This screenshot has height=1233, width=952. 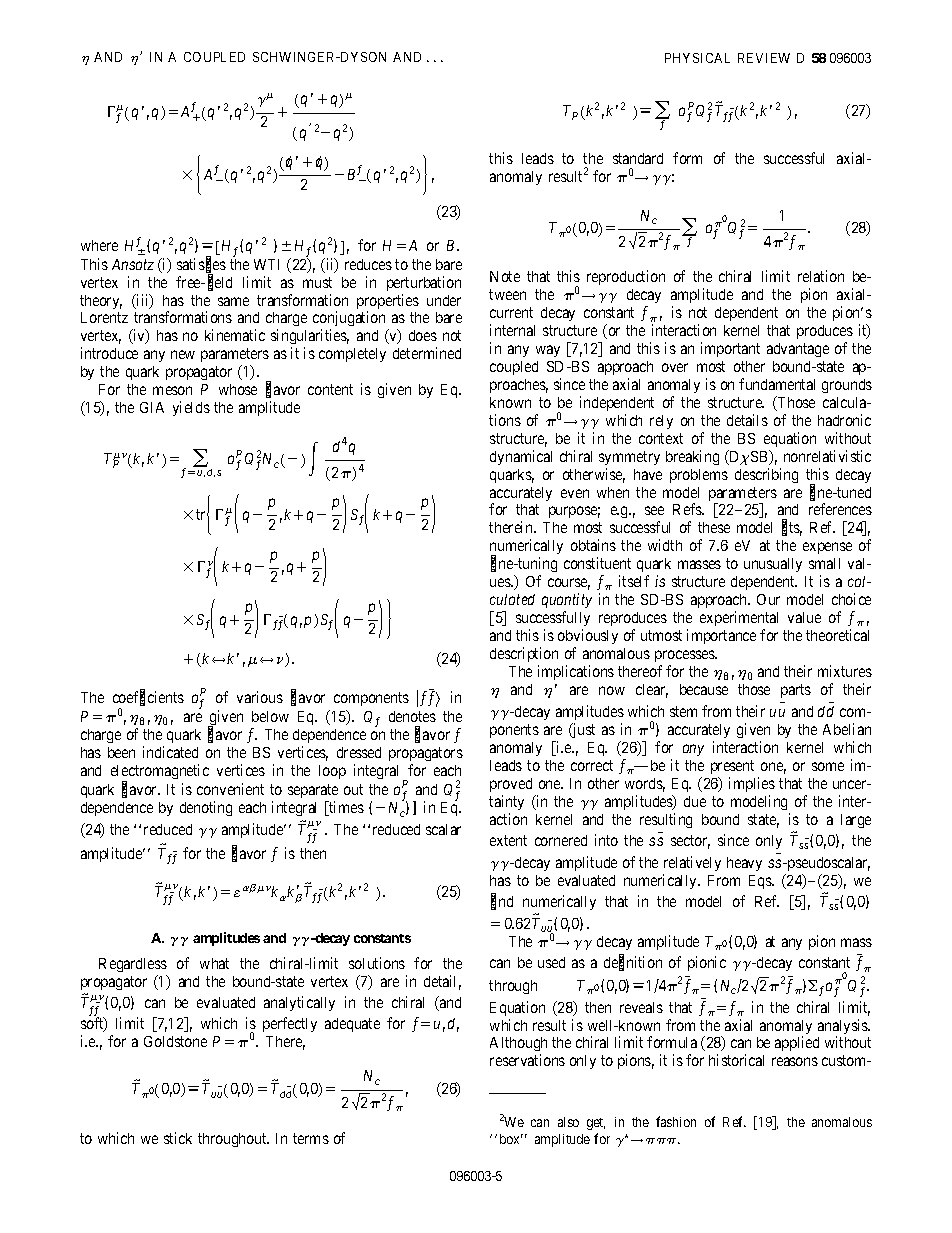 What do you see at coordinates (568, 1122) in the screenshot?
I see `also` at bounding box center [568, 1122].
